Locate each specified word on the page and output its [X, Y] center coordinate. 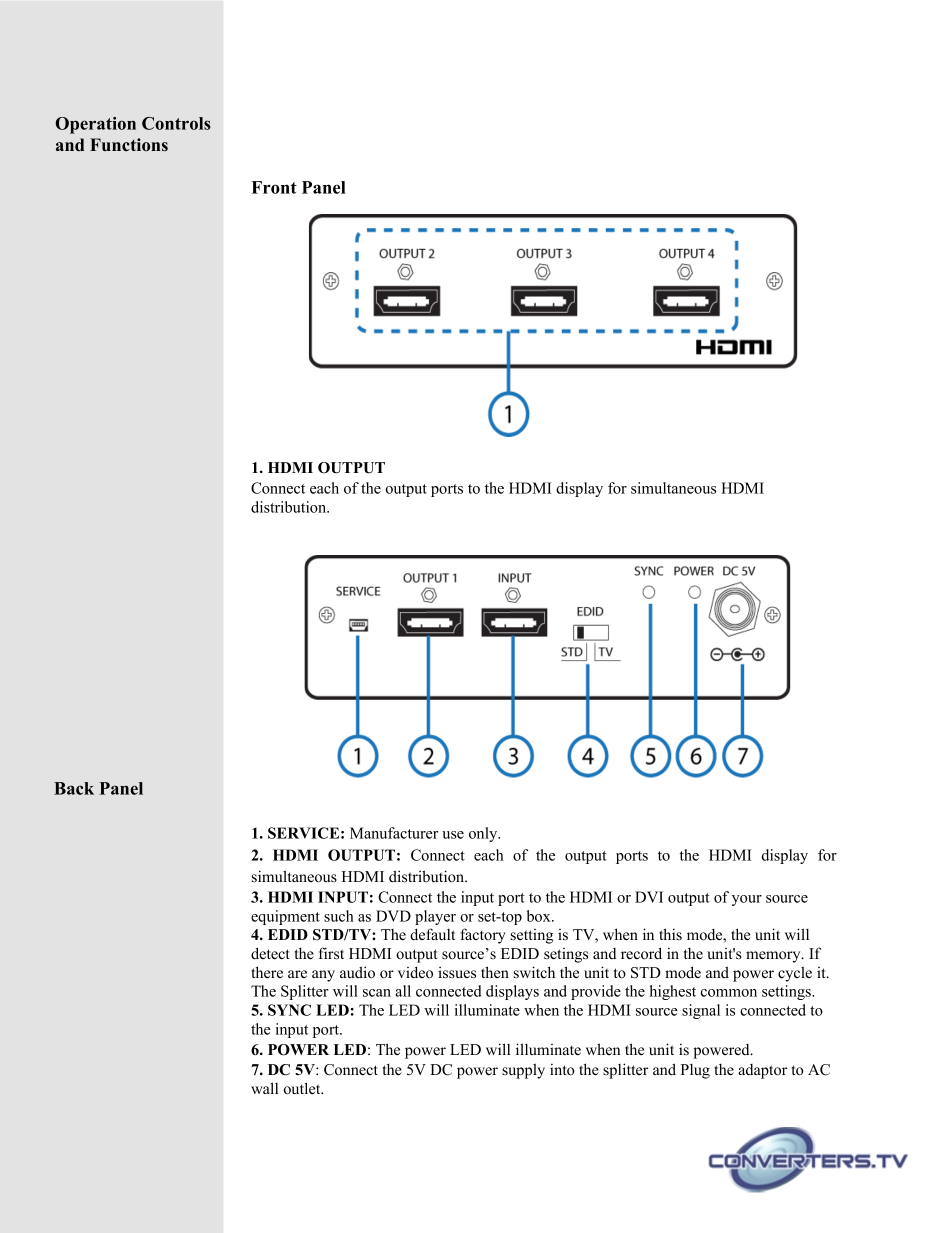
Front [274, 187]
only [484, 834]
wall [264, 1088]
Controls [176, 123]
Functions [129, 145]
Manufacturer [394, 833]
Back [74, 788]
